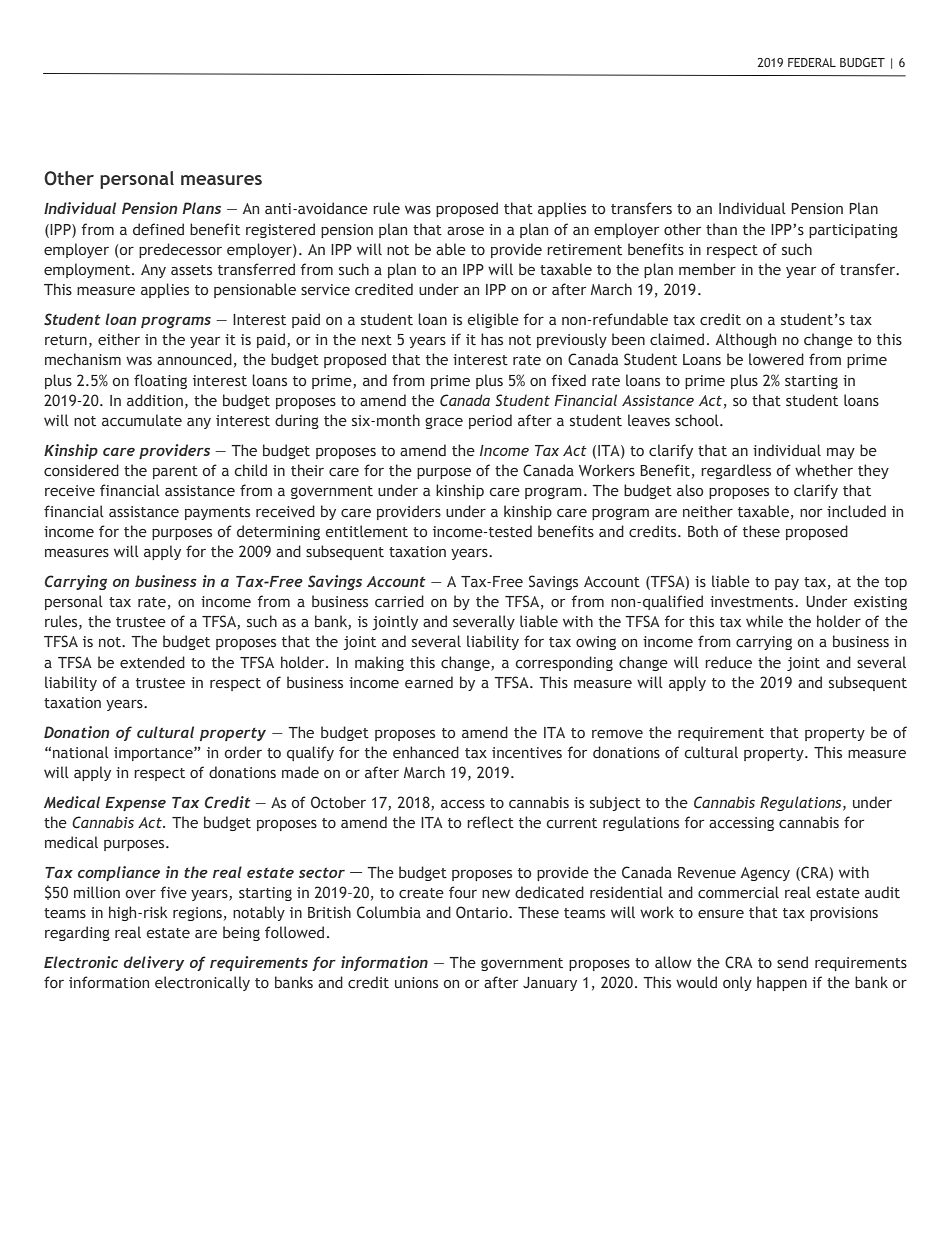 The image size is (952, 1233). What do you see at coordinates (154, 754) in the image?
I see `importance` at bounding box center [154, 754].
